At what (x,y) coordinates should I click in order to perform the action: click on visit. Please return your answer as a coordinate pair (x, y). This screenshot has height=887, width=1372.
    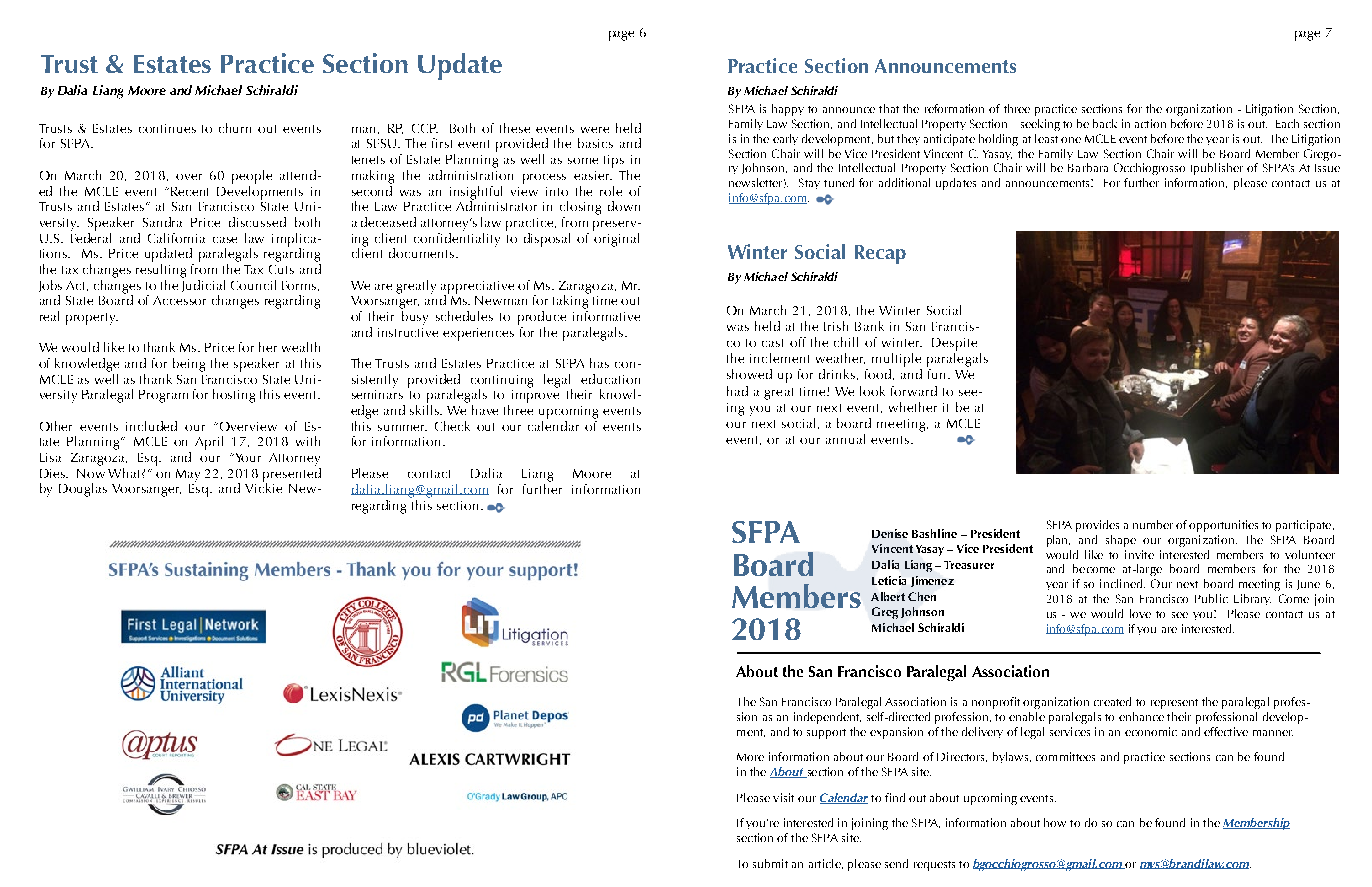
    Looking at the image, I should click on (783, 797).
